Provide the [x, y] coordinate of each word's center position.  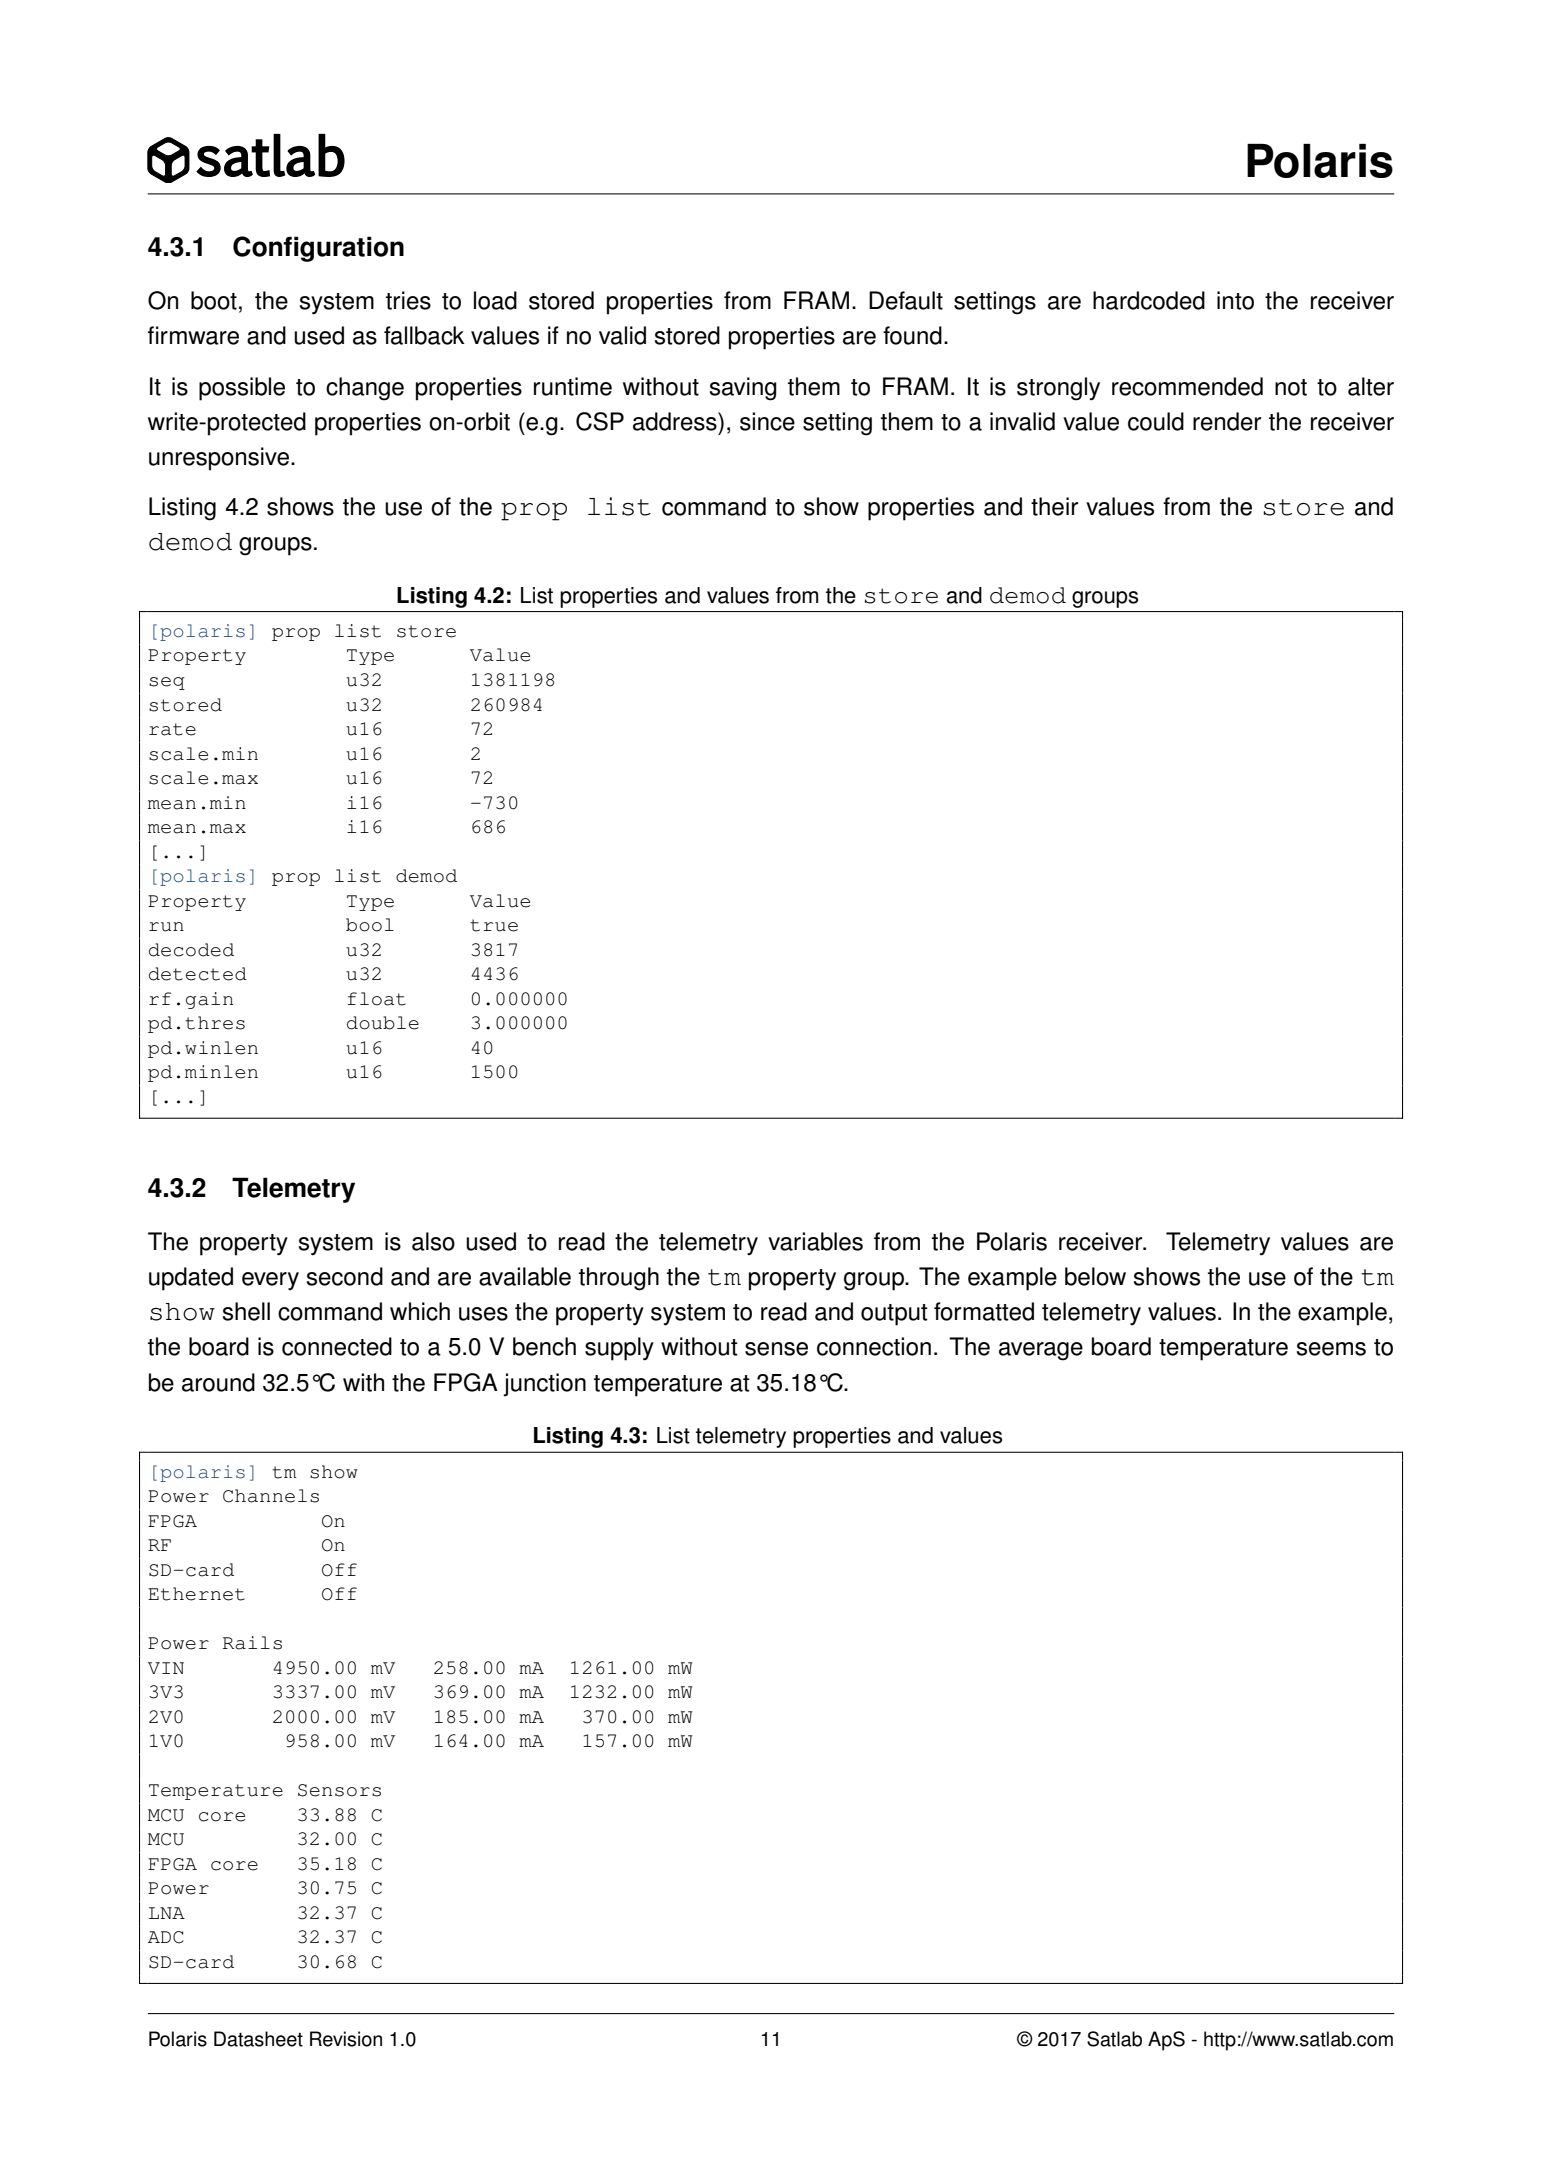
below [1095, 1276]
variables [815, 1241]
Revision [346, 2039]
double [383, 1023]
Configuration [318, 249]
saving [743, 389]
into [1235, 300]
